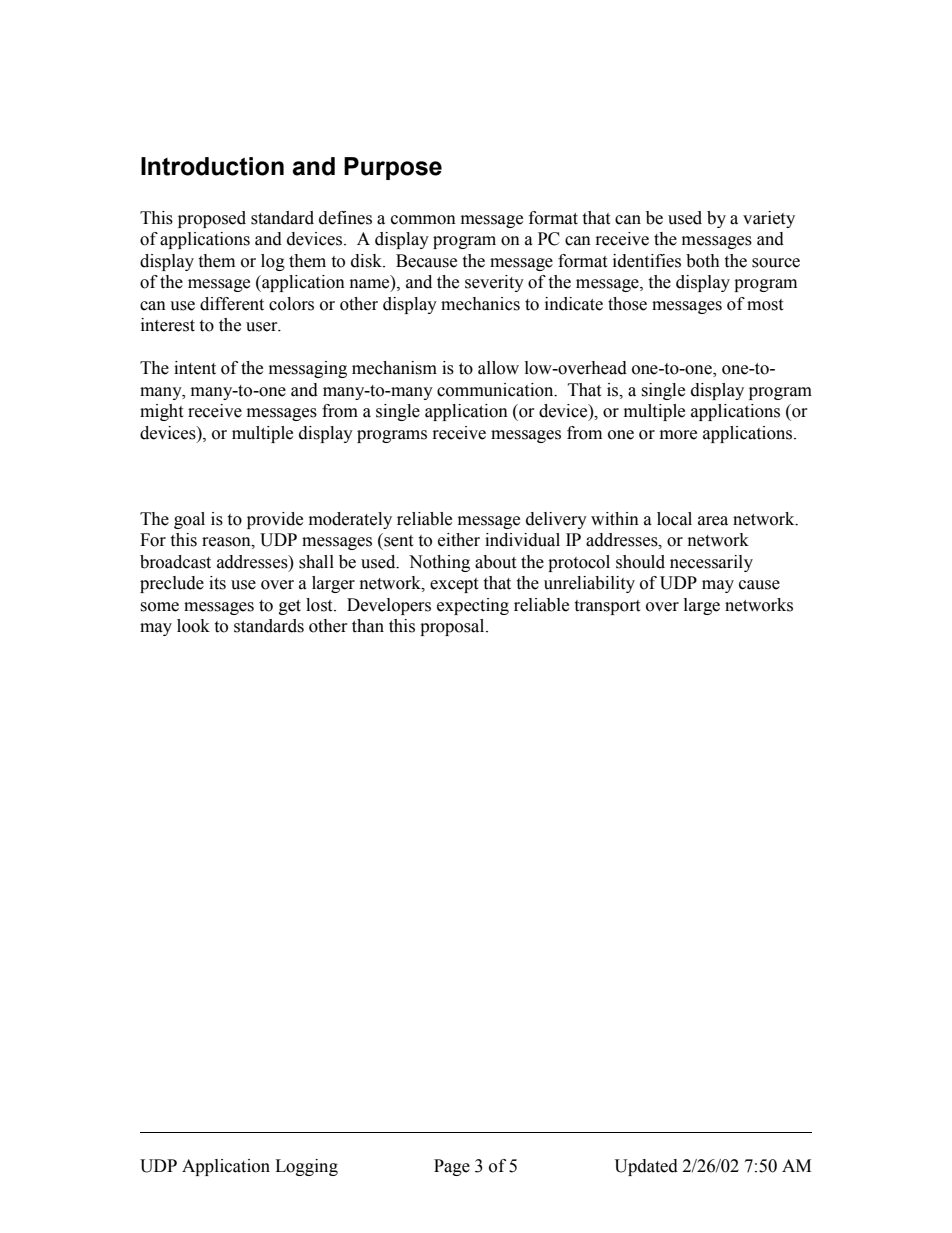  I want to click on Page, so click(452, 1167).
